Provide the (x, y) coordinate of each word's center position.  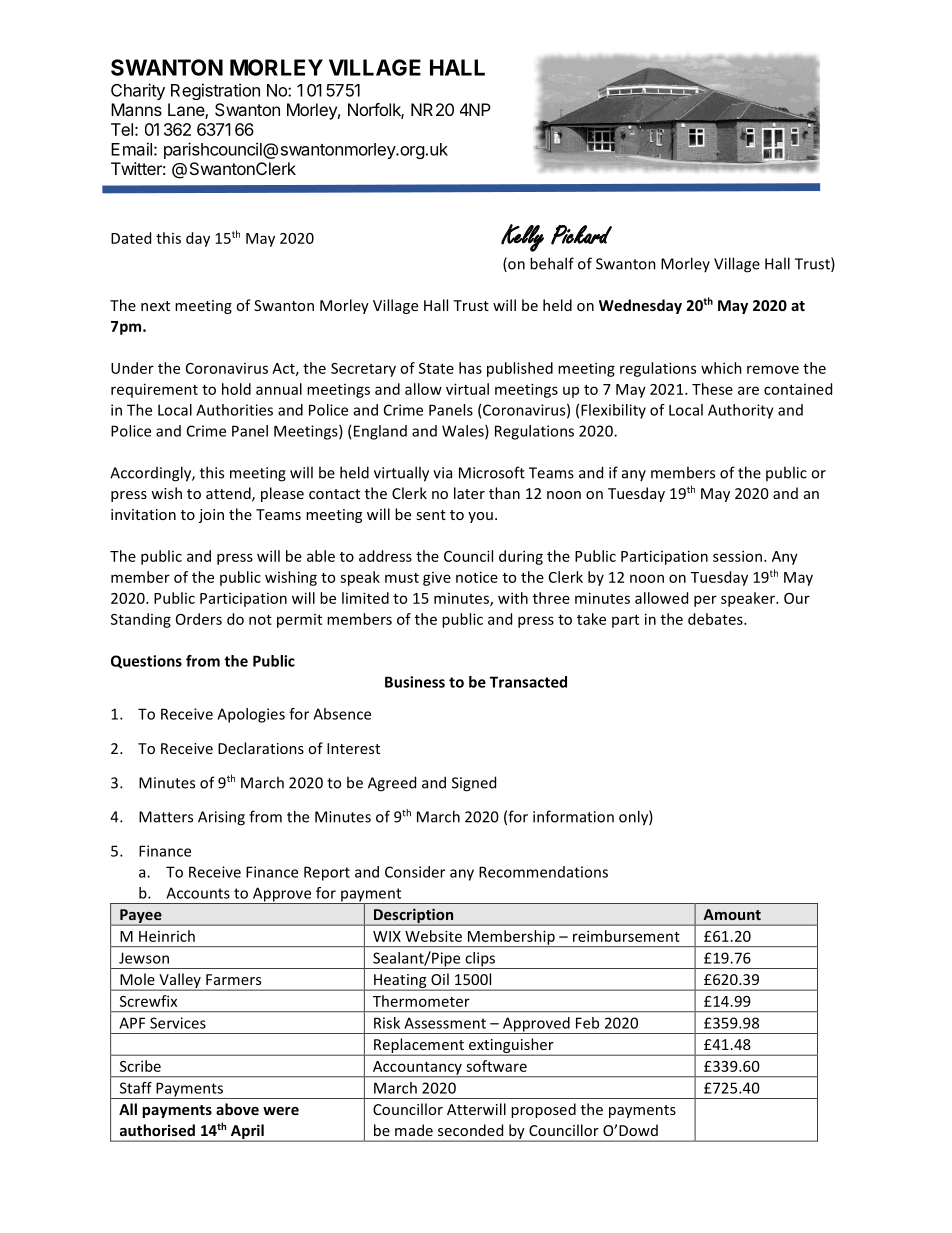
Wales (464, 432)
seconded (470, 1130)
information (573, 816)
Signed (474, 784)
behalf (552, 263)
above (237, 1109)
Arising (221, 818)
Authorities (234, 410)
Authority (741, 411)
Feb (587, 1023)
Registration (215, 91)
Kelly (522, 238)
